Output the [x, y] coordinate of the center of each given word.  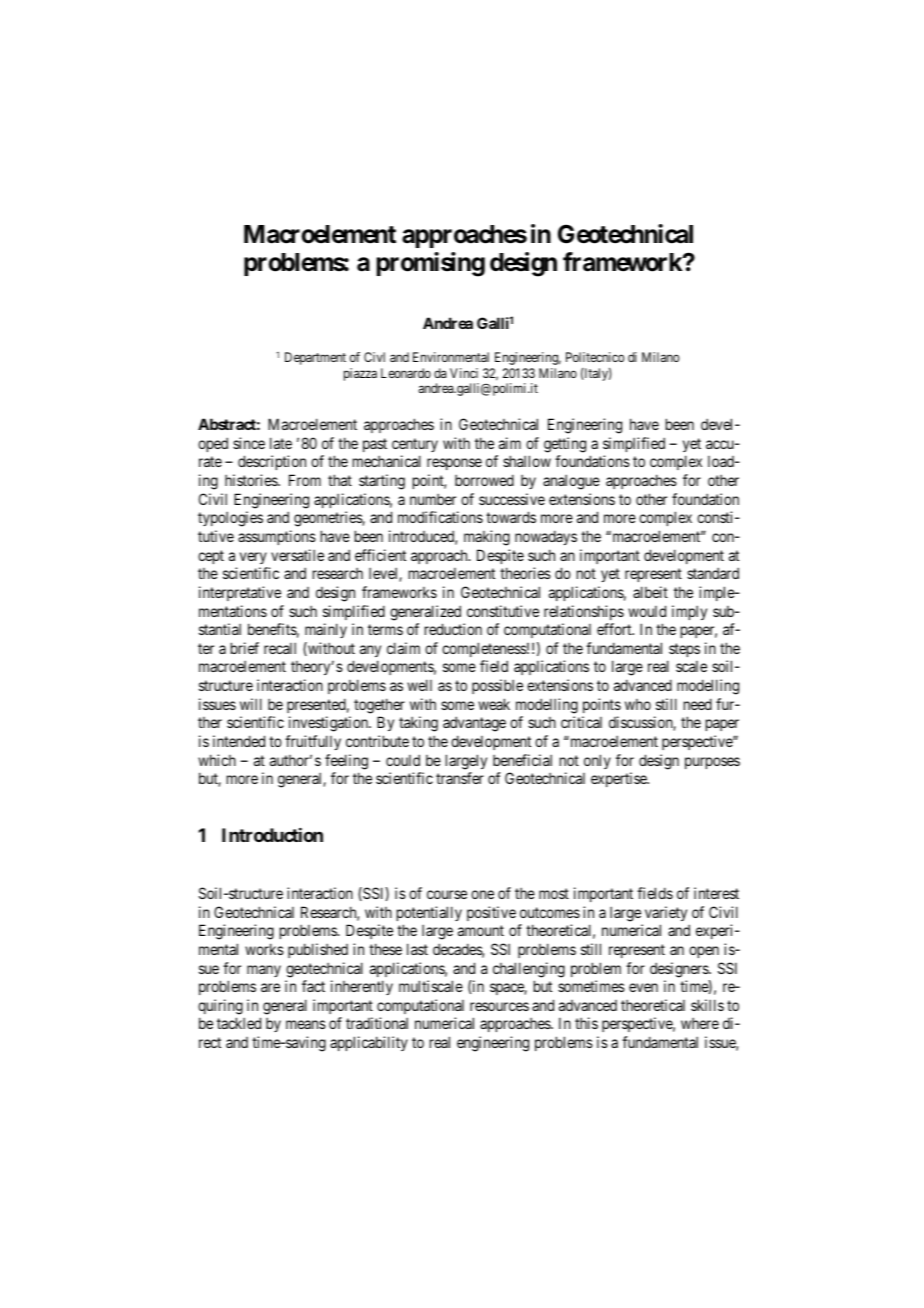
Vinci [464, 373]
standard [713, 573]
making [487, 538]
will [251, 704]
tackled [239, 1023]
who [638, 704]
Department [315, 358]
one [482, 894]
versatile [297, 555]
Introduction [272, 835]
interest [716, 893]
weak [494, 704]
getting [565, 445]
